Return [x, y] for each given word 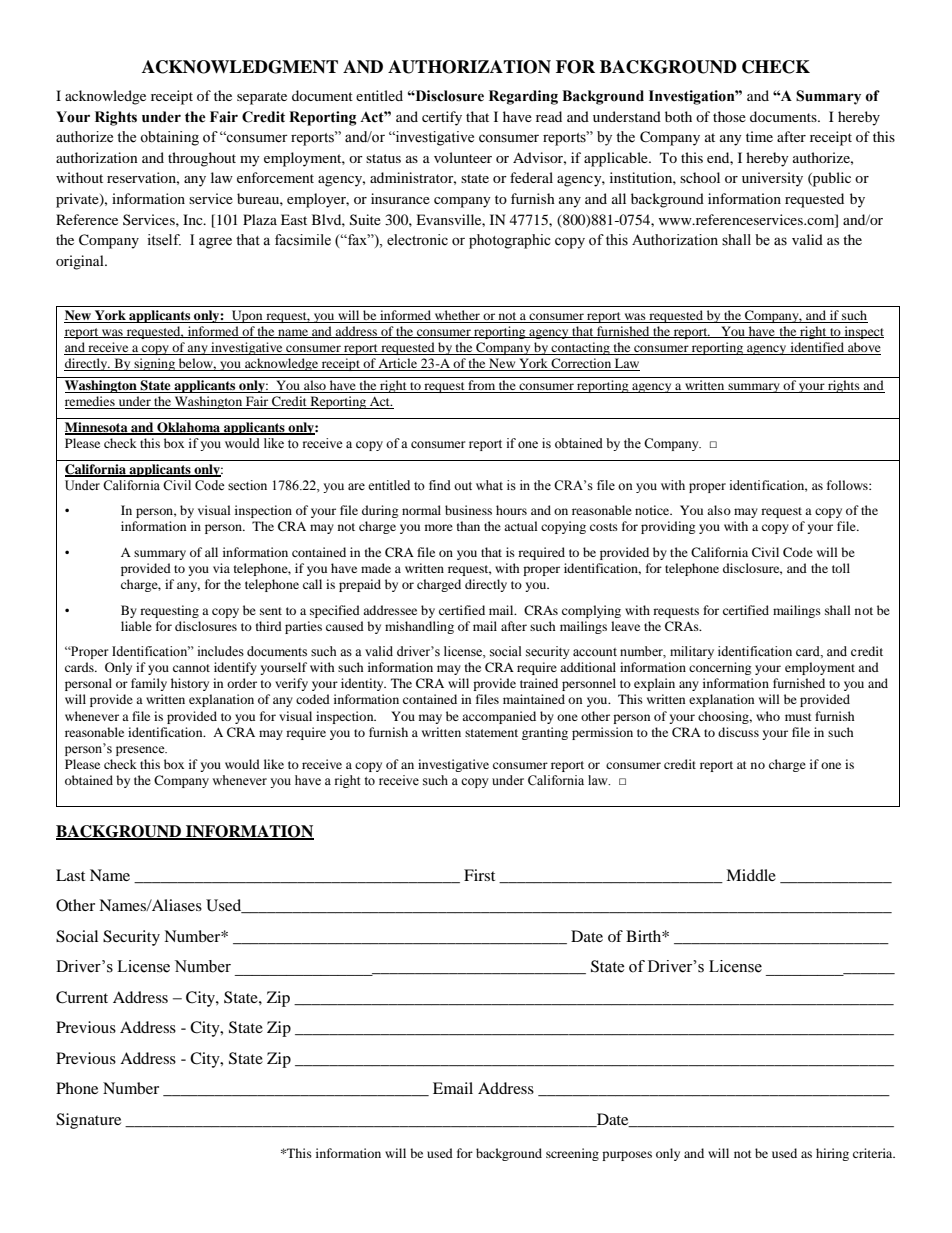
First [479, 875]
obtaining [169, 138]
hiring [832, 1154]
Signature [88, 1121]
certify [442, 118]
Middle [751, 875]
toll [841, 568]
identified [817, 348]
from [482, 386]
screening [572, 1154]
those [729, 116]
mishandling [419, 627]
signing [154, 364]
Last [70, 875]
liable [136, 626]
